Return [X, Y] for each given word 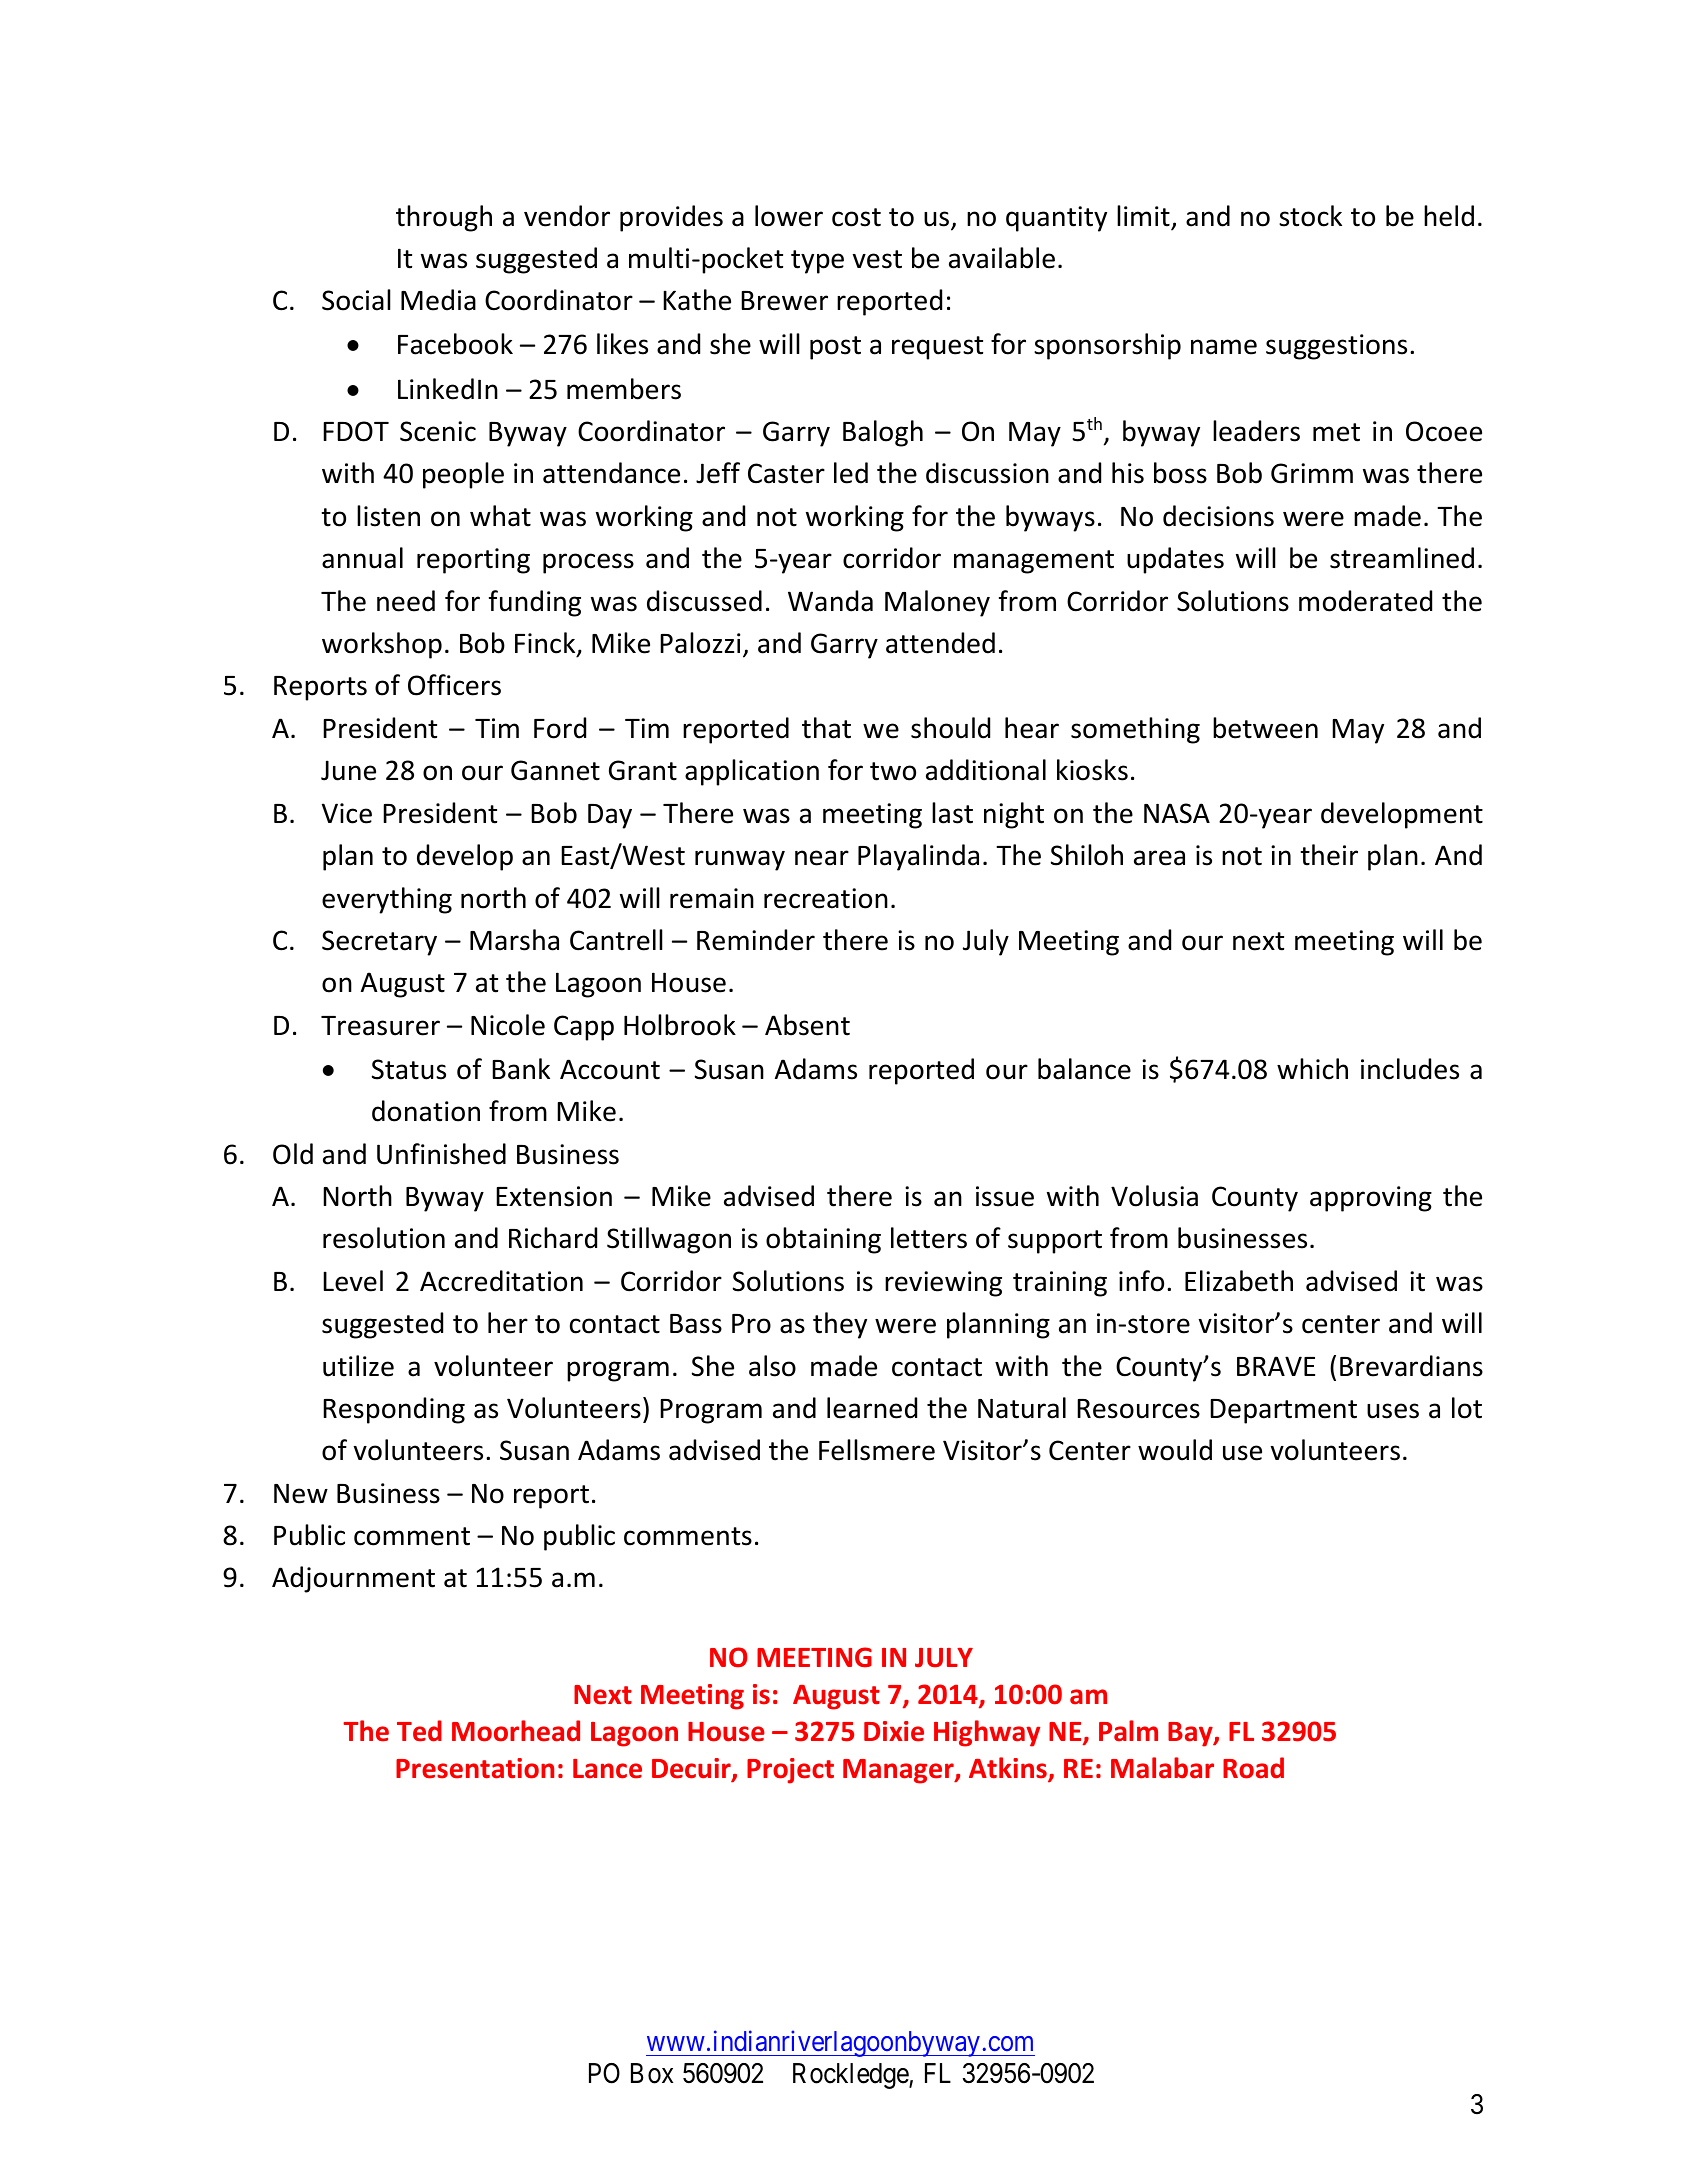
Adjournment [353, 1579]
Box [652, 2073]
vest [877, 259]
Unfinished [441, 1154]
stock [1310, 216]
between [1265, 728]
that [826, 728]
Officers [454, 685]
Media [438, 300]
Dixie [894, 1731]
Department [1283, 1411]
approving [1371, 1199]
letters [929, 1238]
